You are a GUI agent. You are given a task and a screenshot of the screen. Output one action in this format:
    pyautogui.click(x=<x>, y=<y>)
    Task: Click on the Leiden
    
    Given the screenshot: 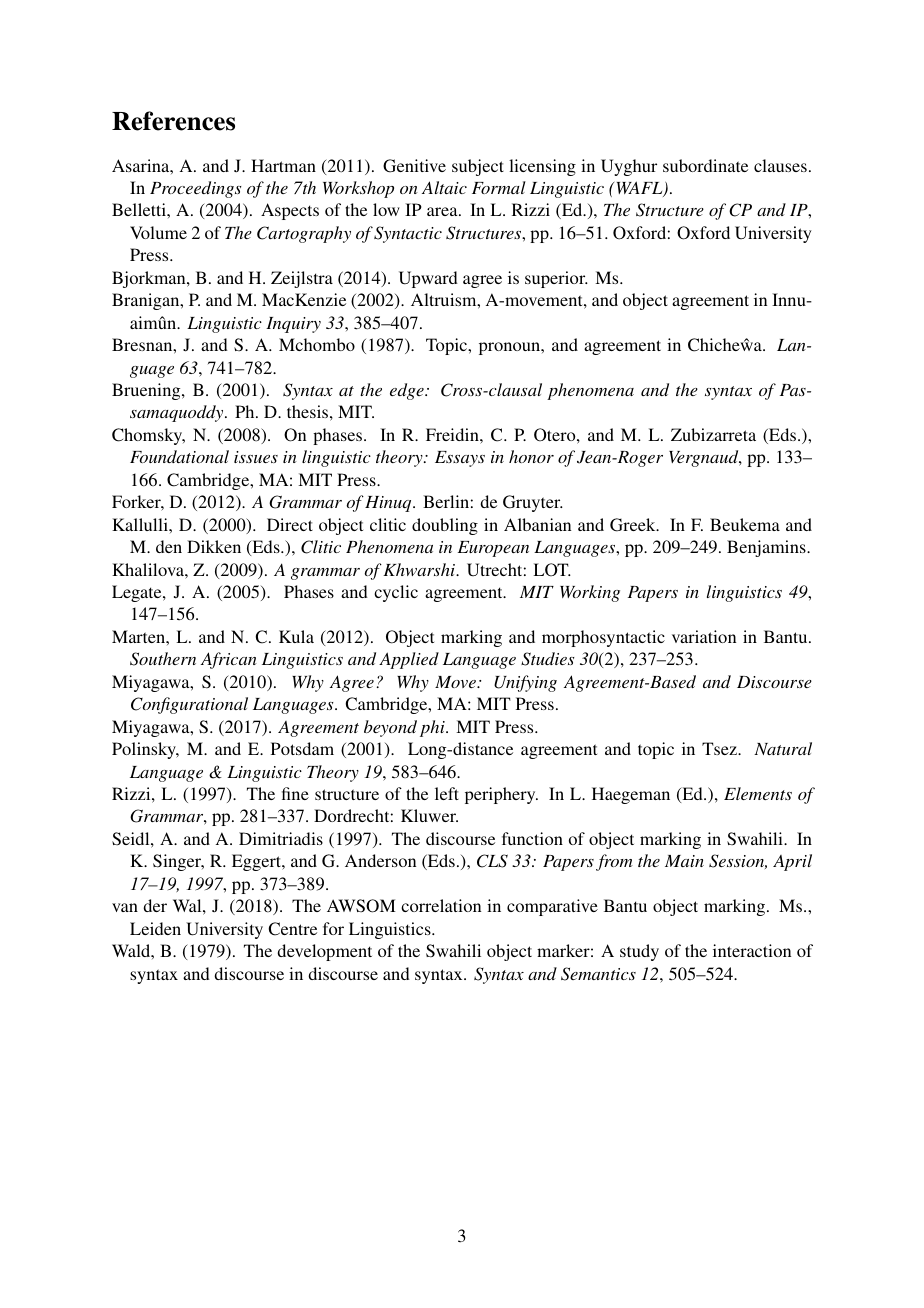 What is the action you would take?
    pyautogui.click(x=155, y=928)
